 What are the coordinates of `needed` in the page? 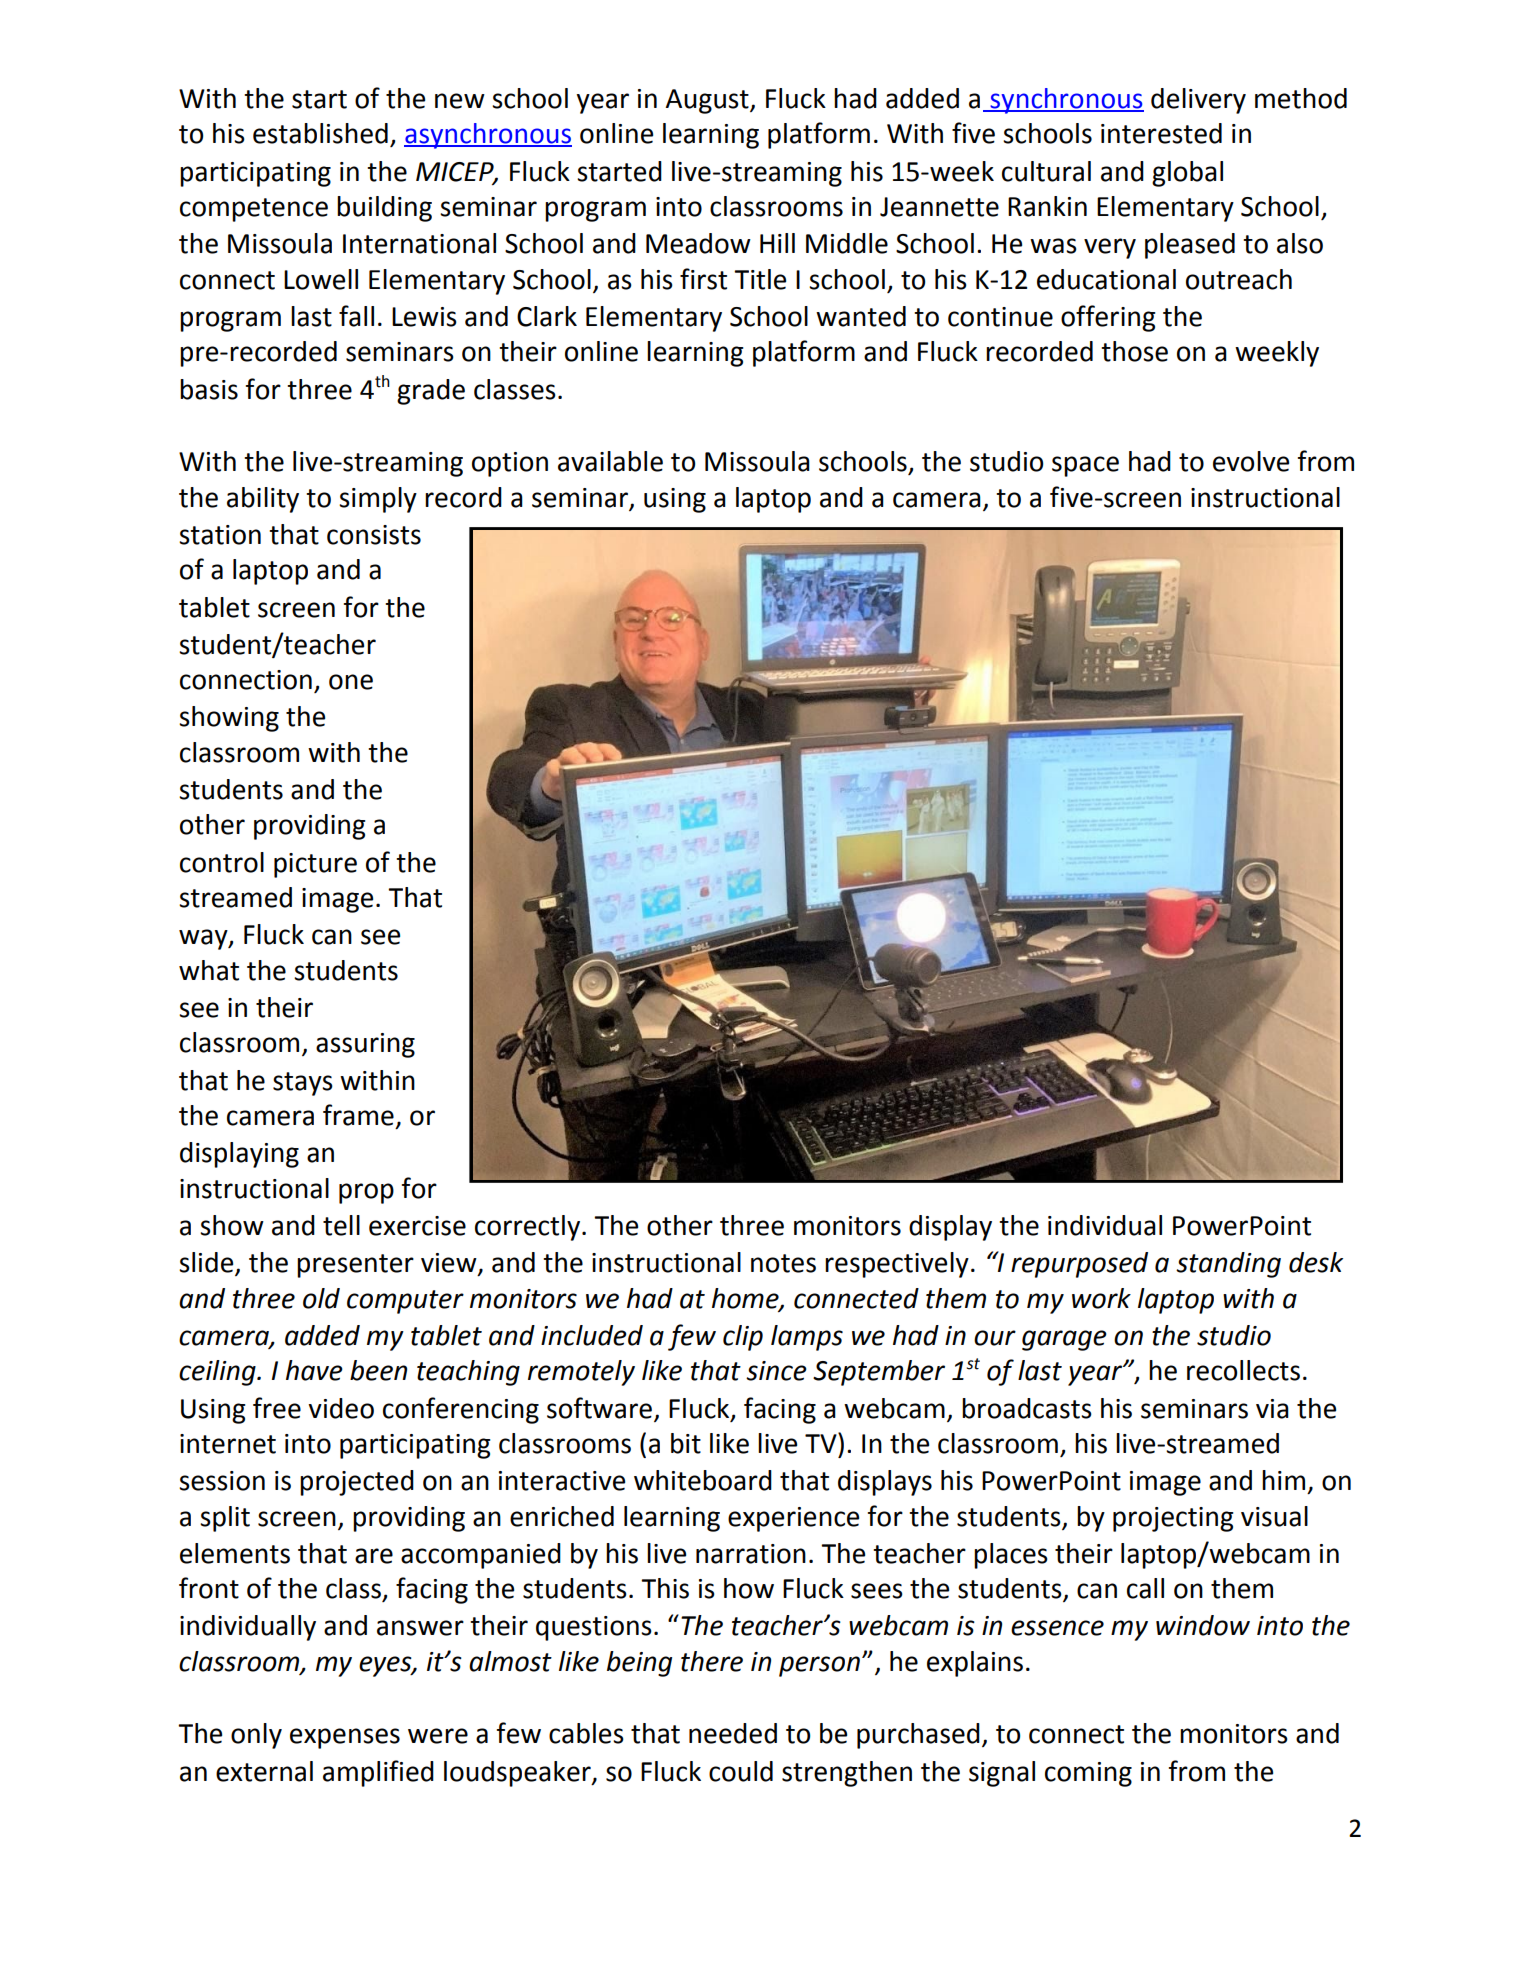 It's located at (733, 1733).
